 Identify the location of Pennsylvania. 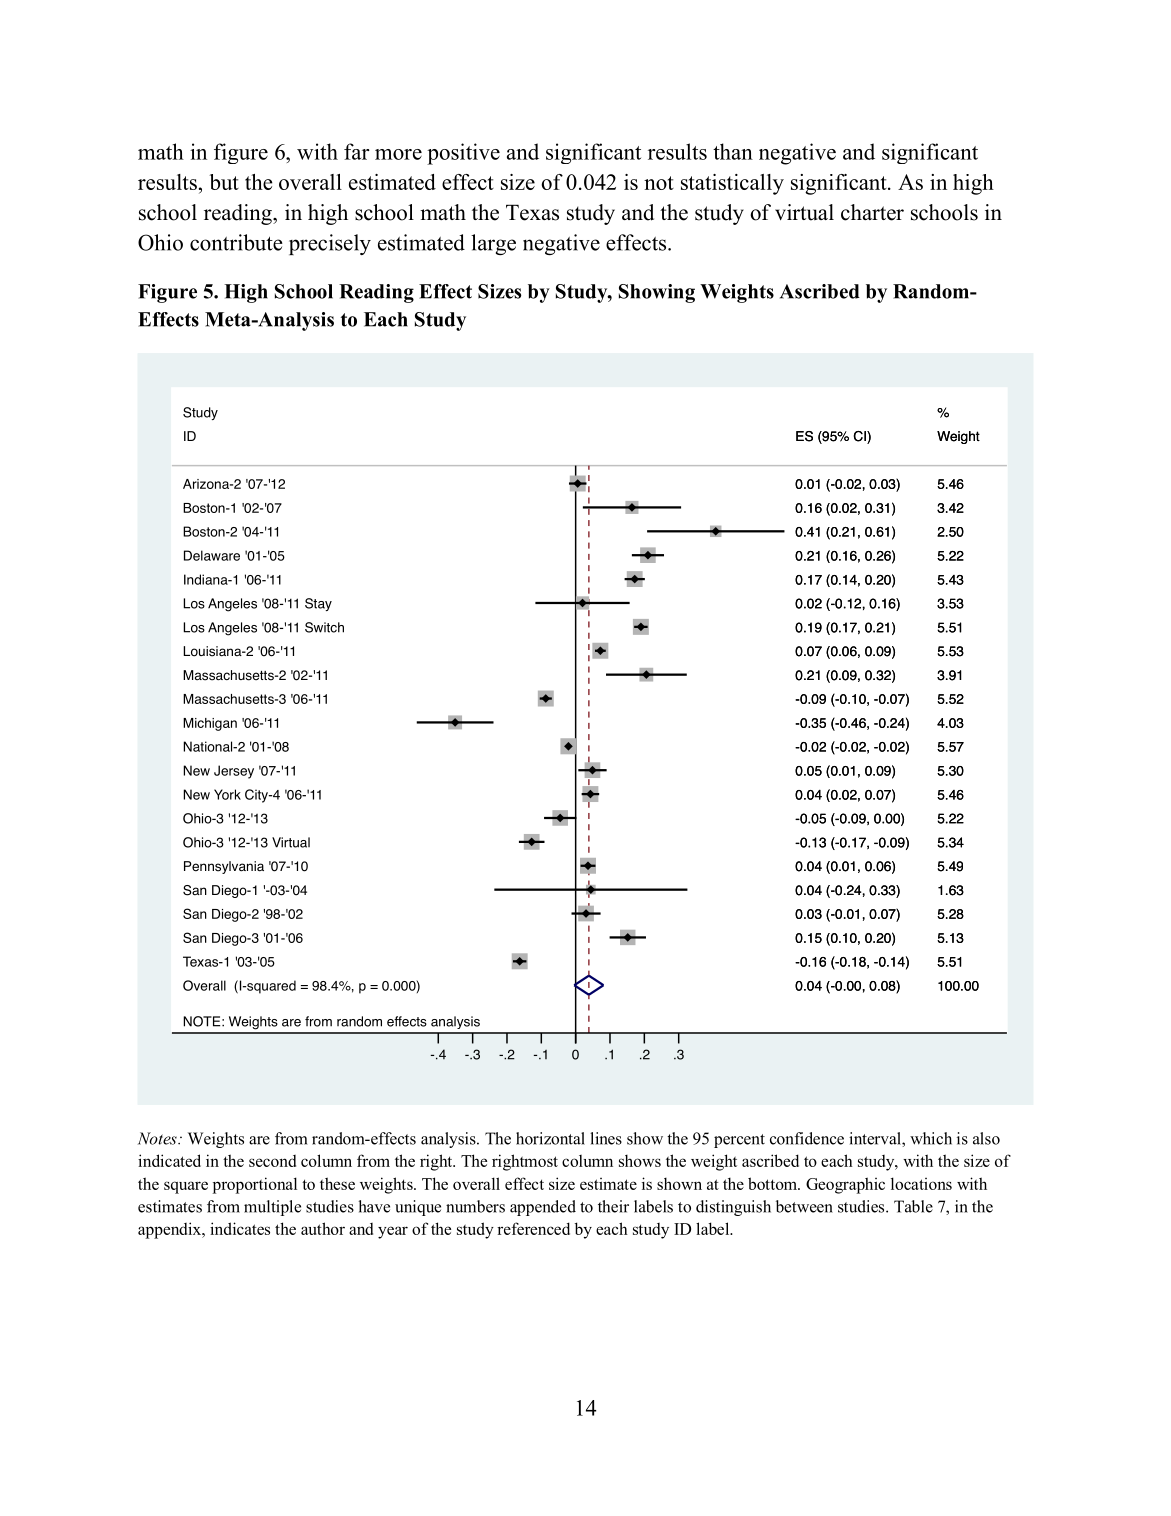
(224, 867).
